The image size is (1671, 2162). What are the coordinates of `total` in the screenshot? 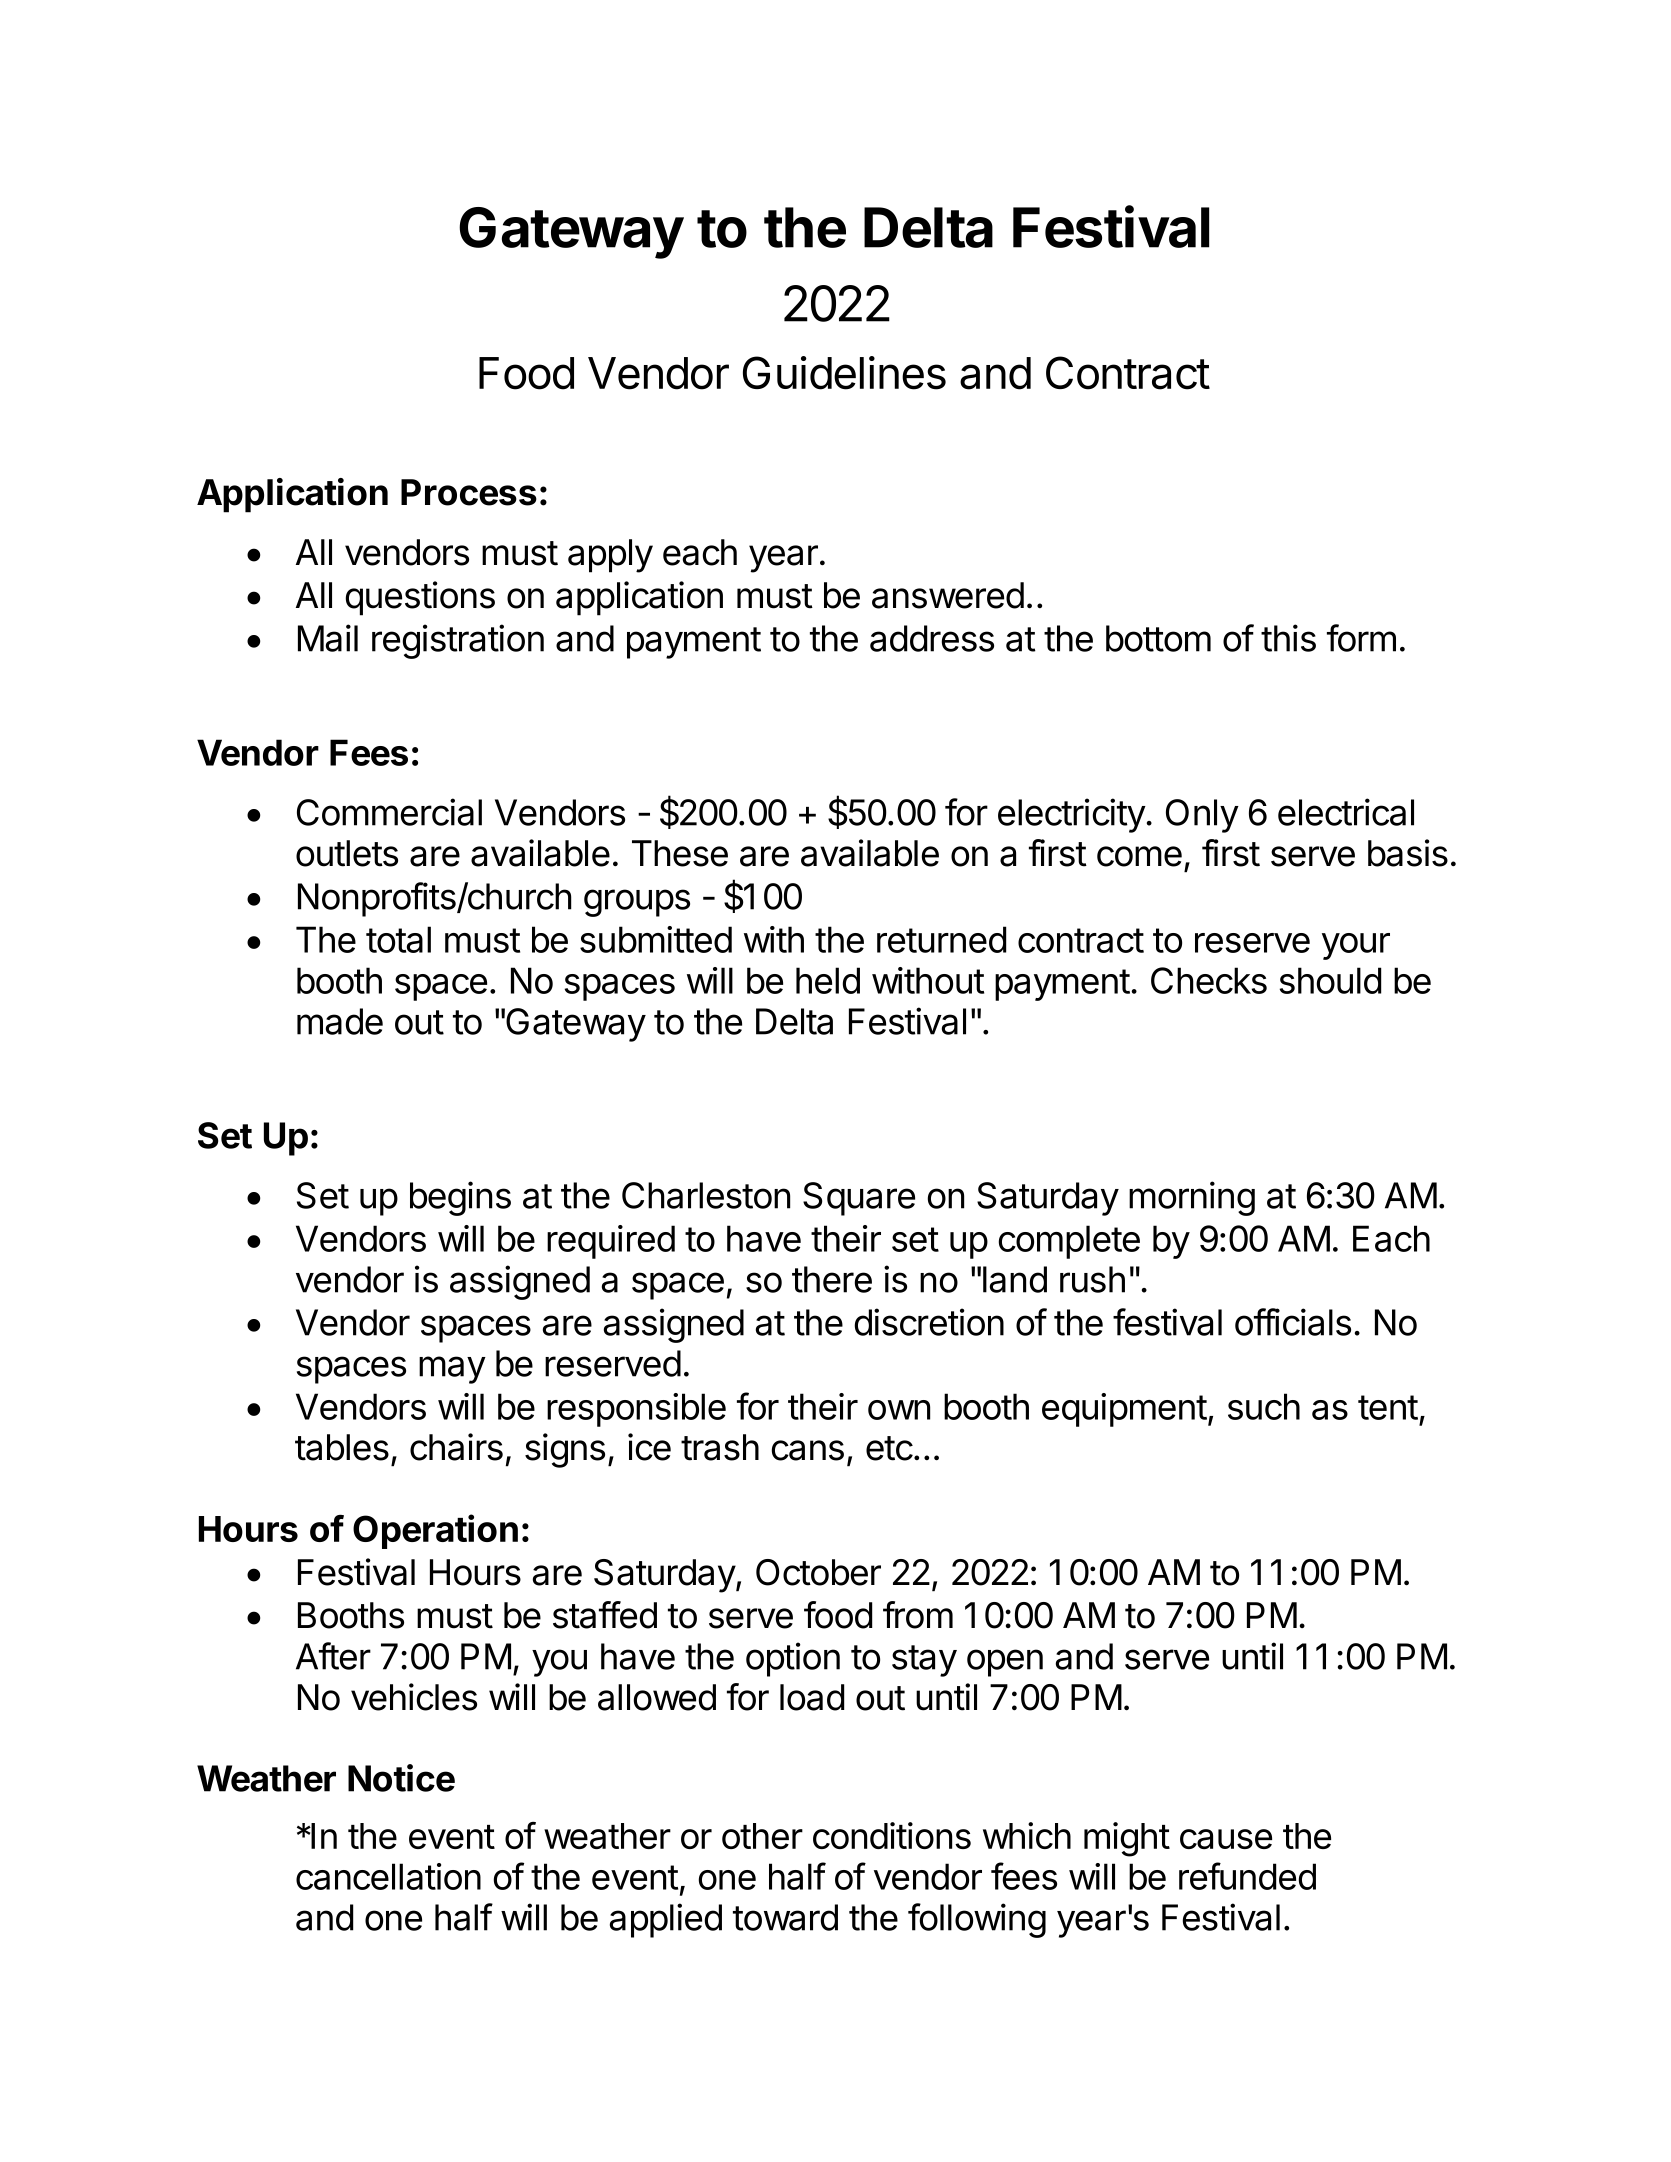 It's located at (398, 939).
